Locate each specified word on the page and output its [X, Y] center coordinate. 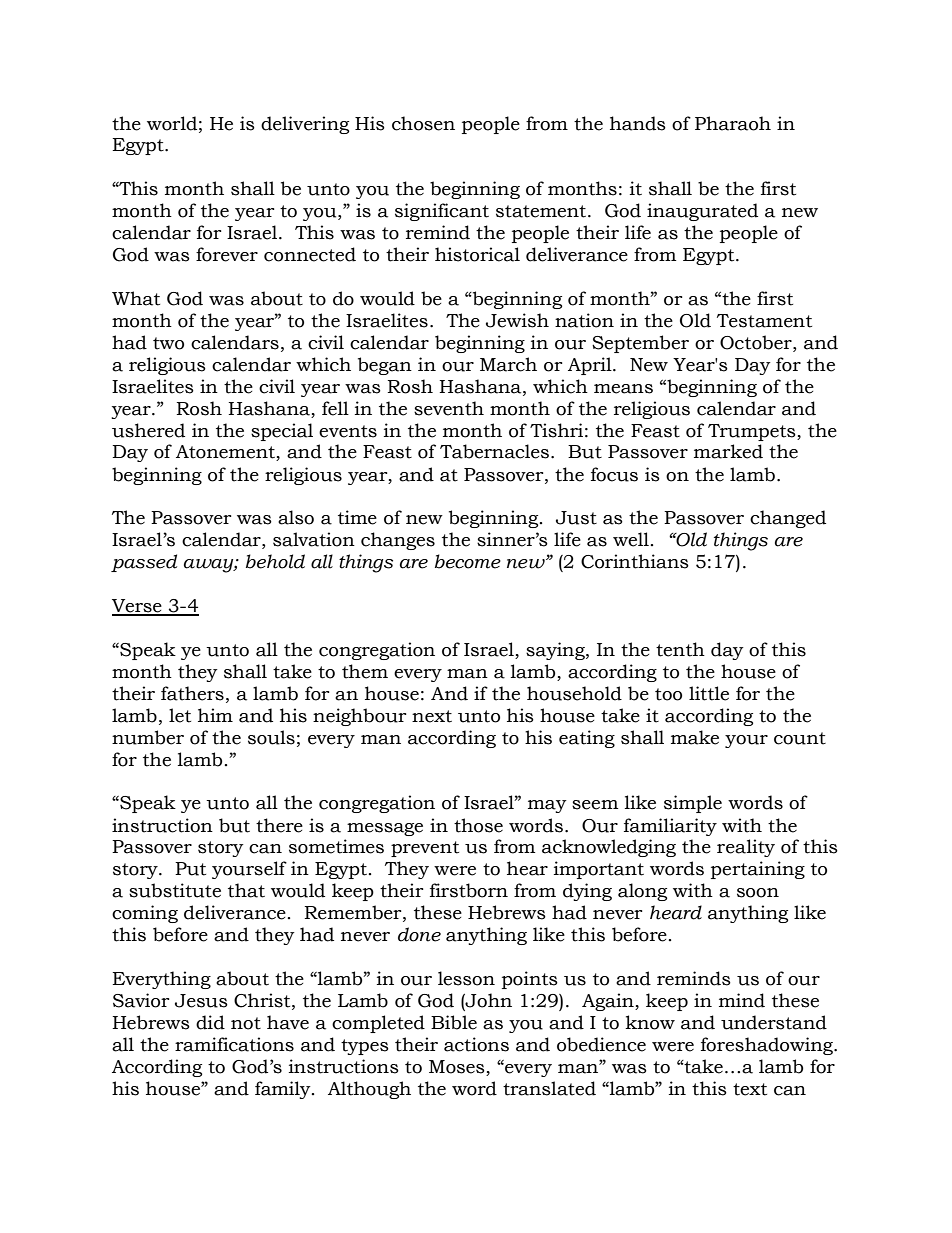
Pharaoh [733, 123]
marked [728, 451]
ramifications [234, 1044]
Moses [458, 1068]
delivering [305, 125]
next [432, 716]
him [215, 715]
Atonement [226, 453]
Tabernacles [494, 451]
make [695, 737]
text [750, 1089]
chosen [423, 123]
